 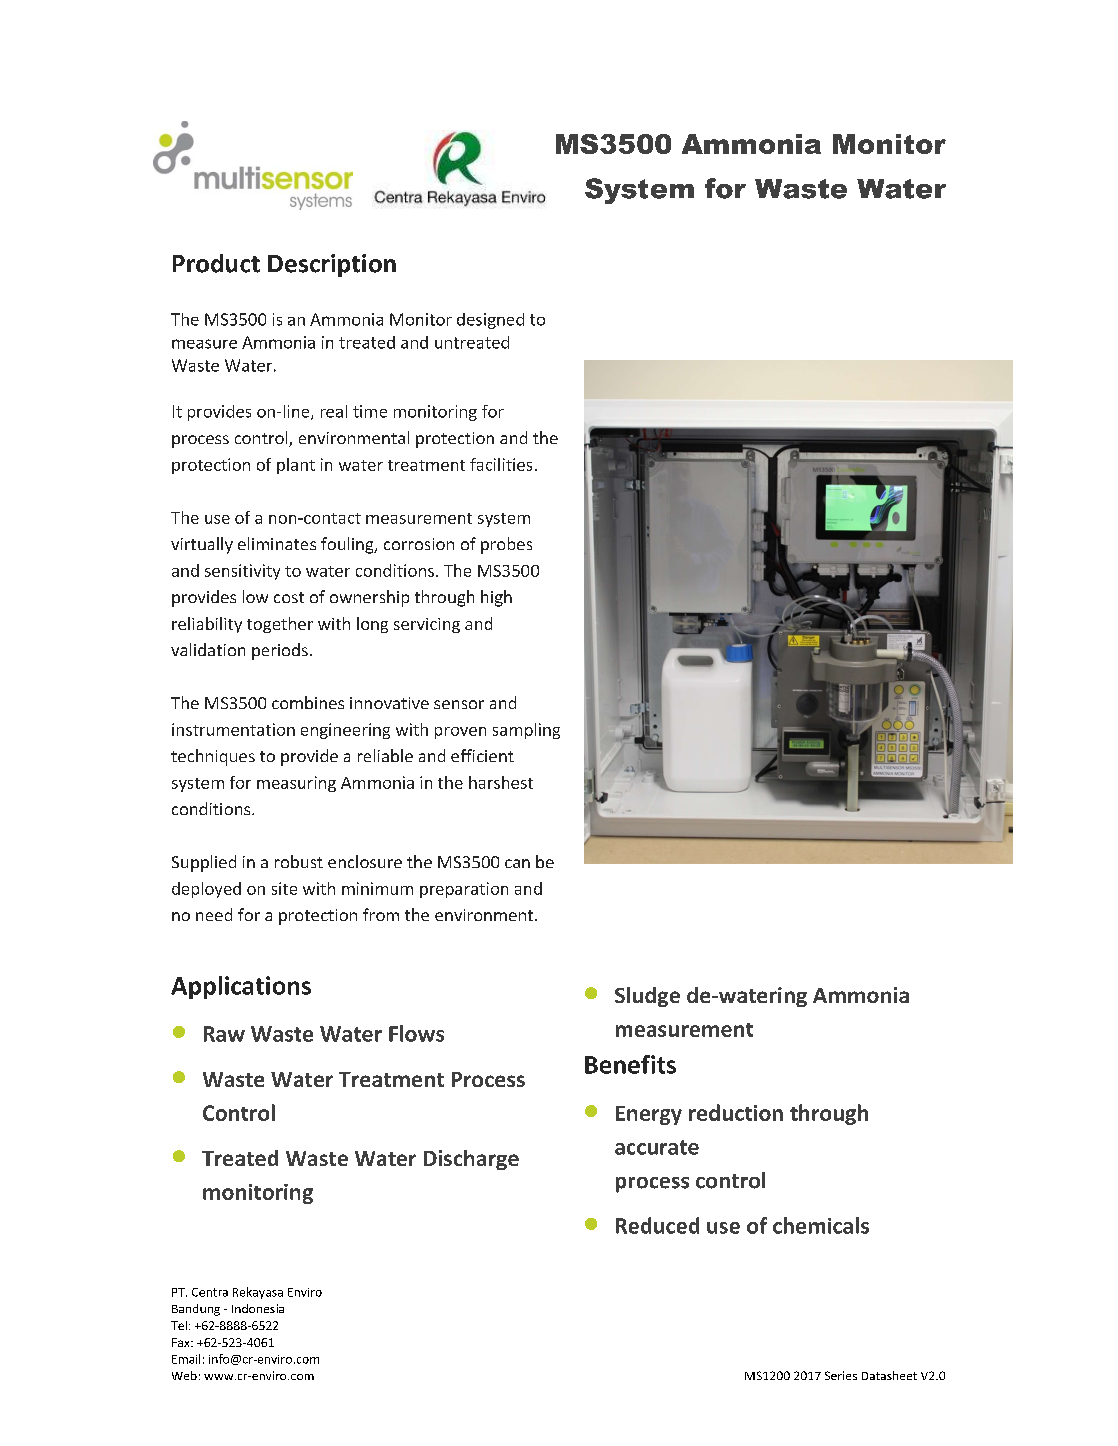 I want to click on Product, so click(x=216, y=263).
